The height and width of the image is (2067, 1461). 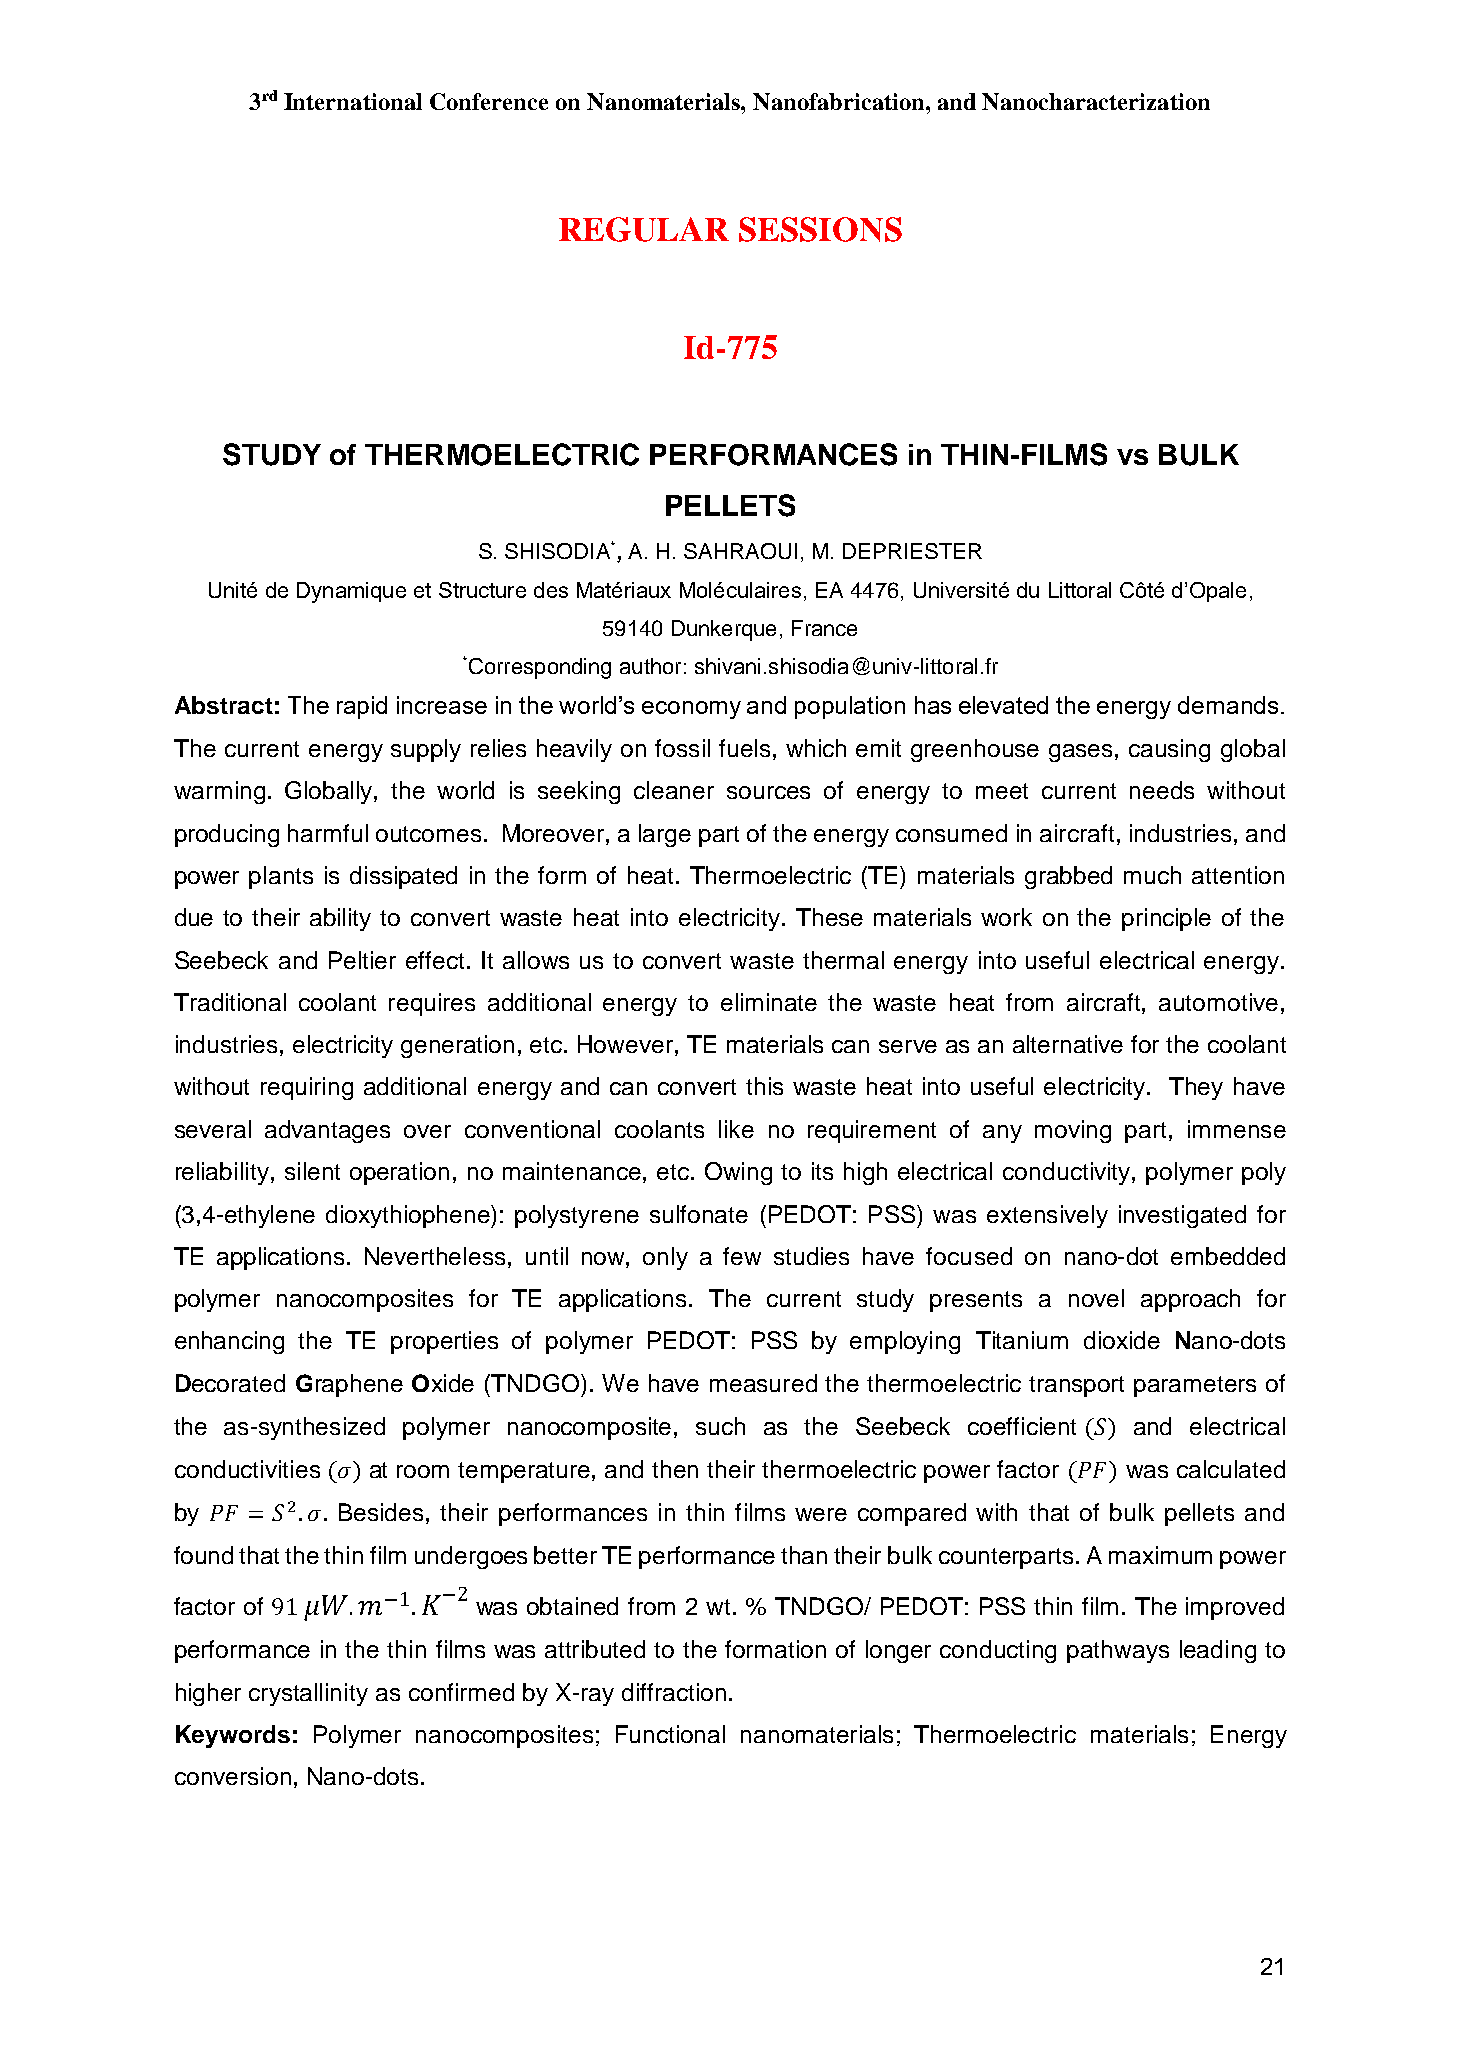 I want to click on SESSIONS, so click(x=820, y=229).
